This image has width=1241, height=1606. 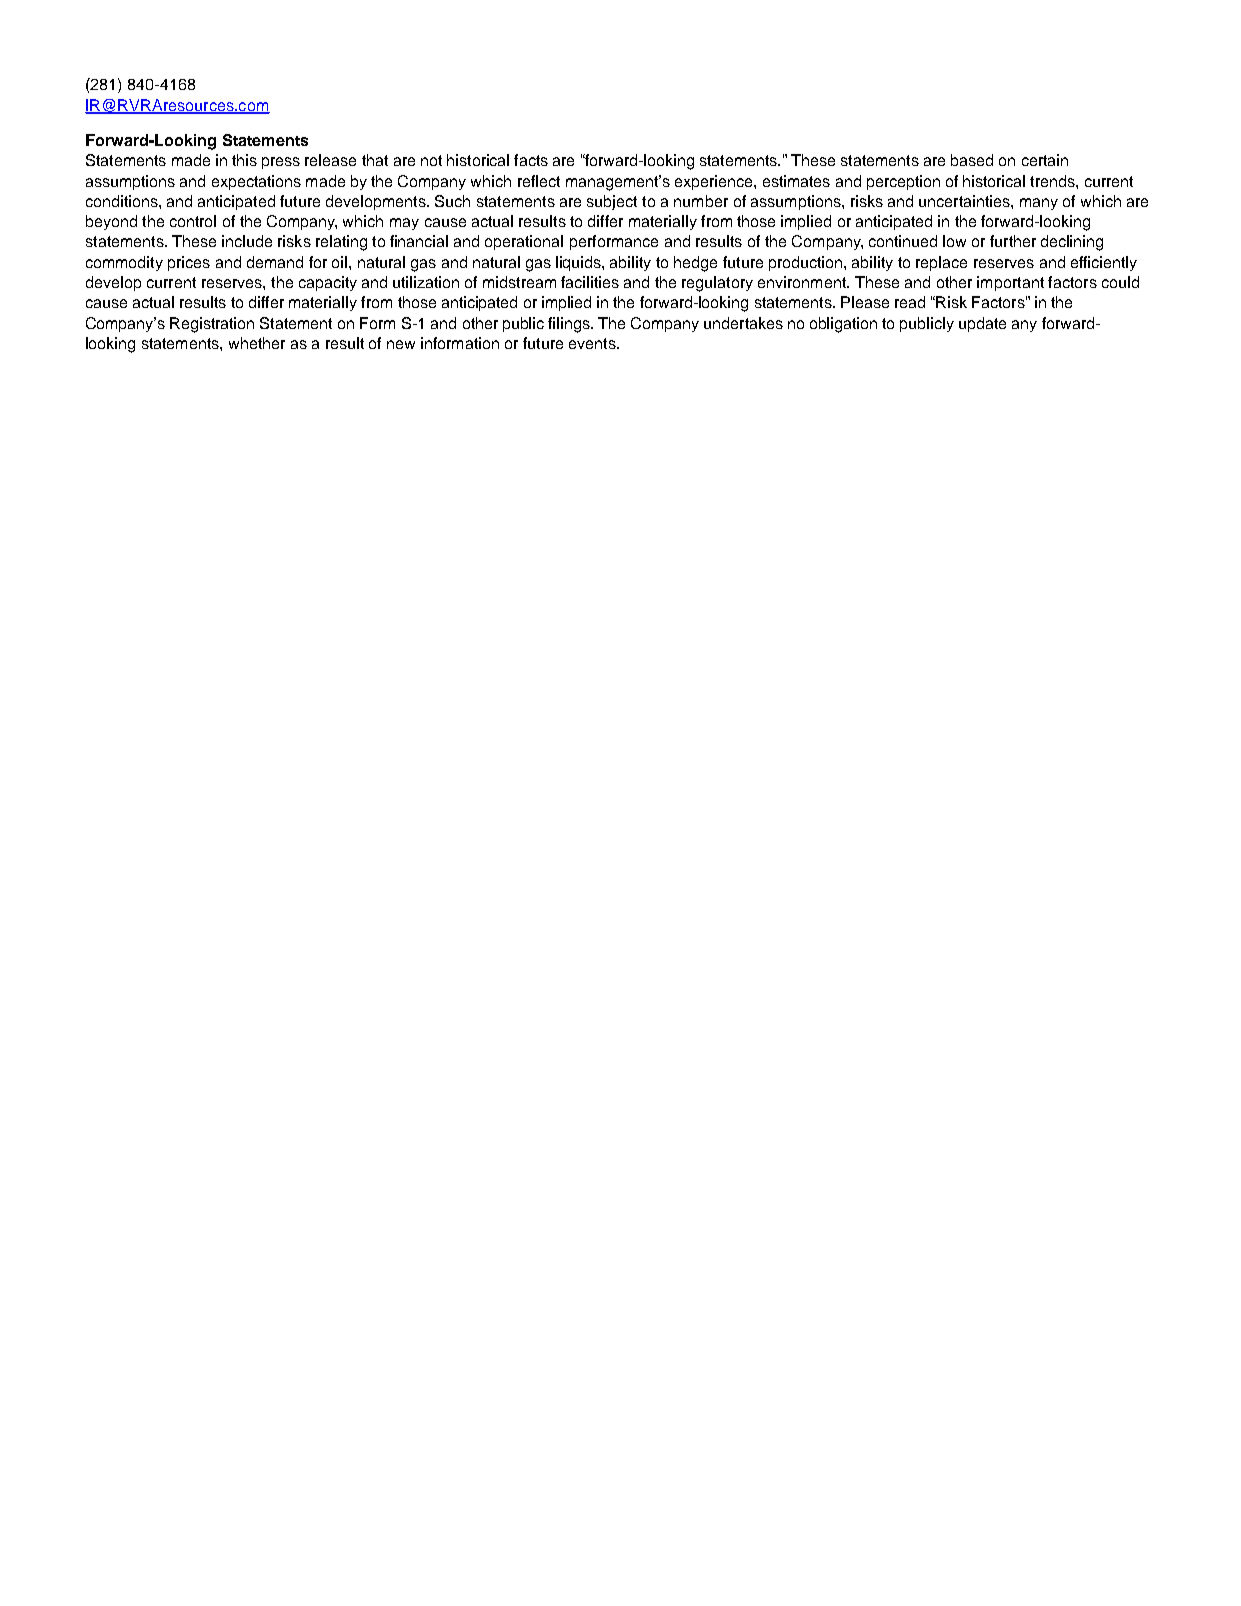 I want to click on capacity, so click(x=328, y=283).
